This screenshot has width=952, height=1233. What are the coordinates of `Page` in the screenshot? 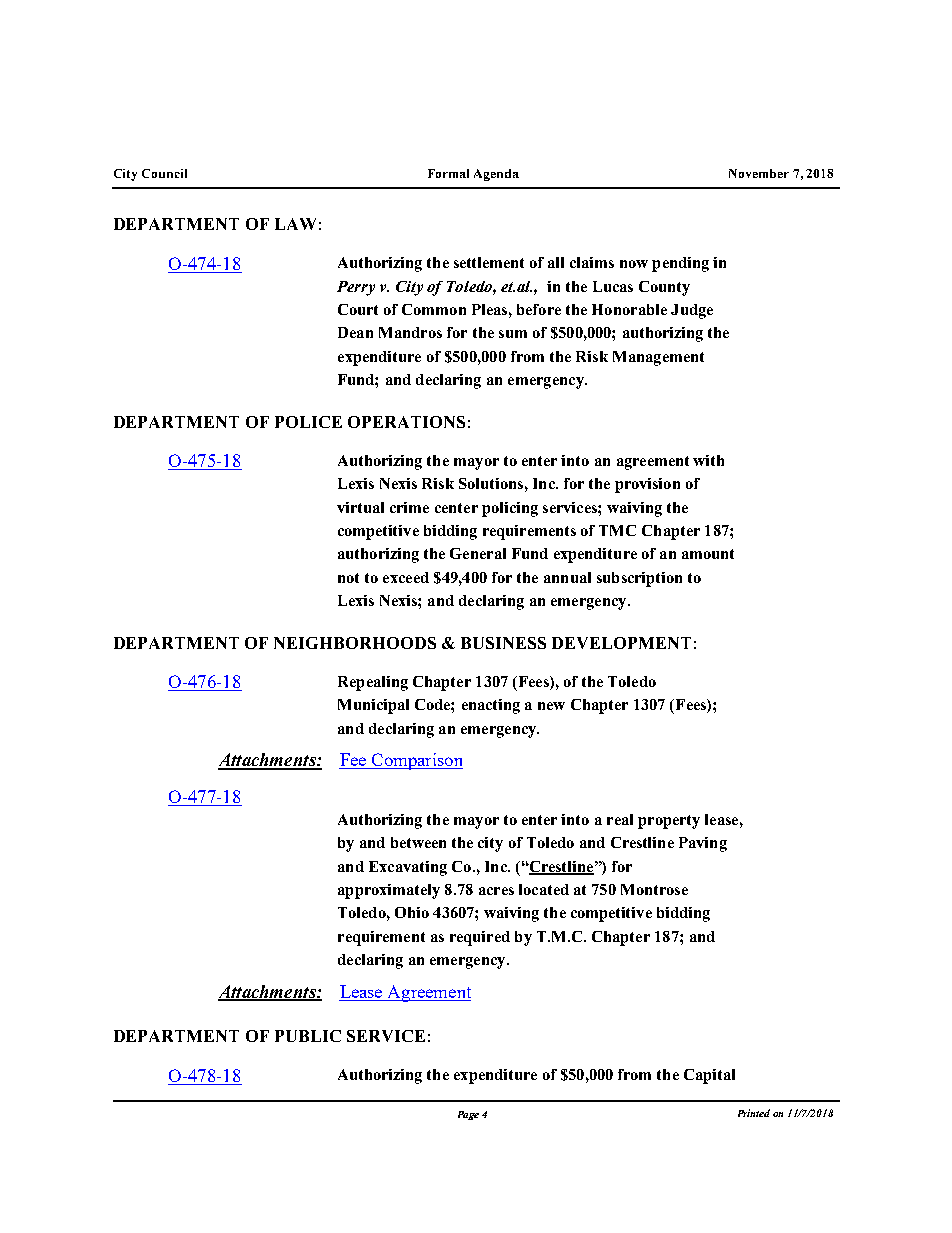 It's located at (468, 1115).
